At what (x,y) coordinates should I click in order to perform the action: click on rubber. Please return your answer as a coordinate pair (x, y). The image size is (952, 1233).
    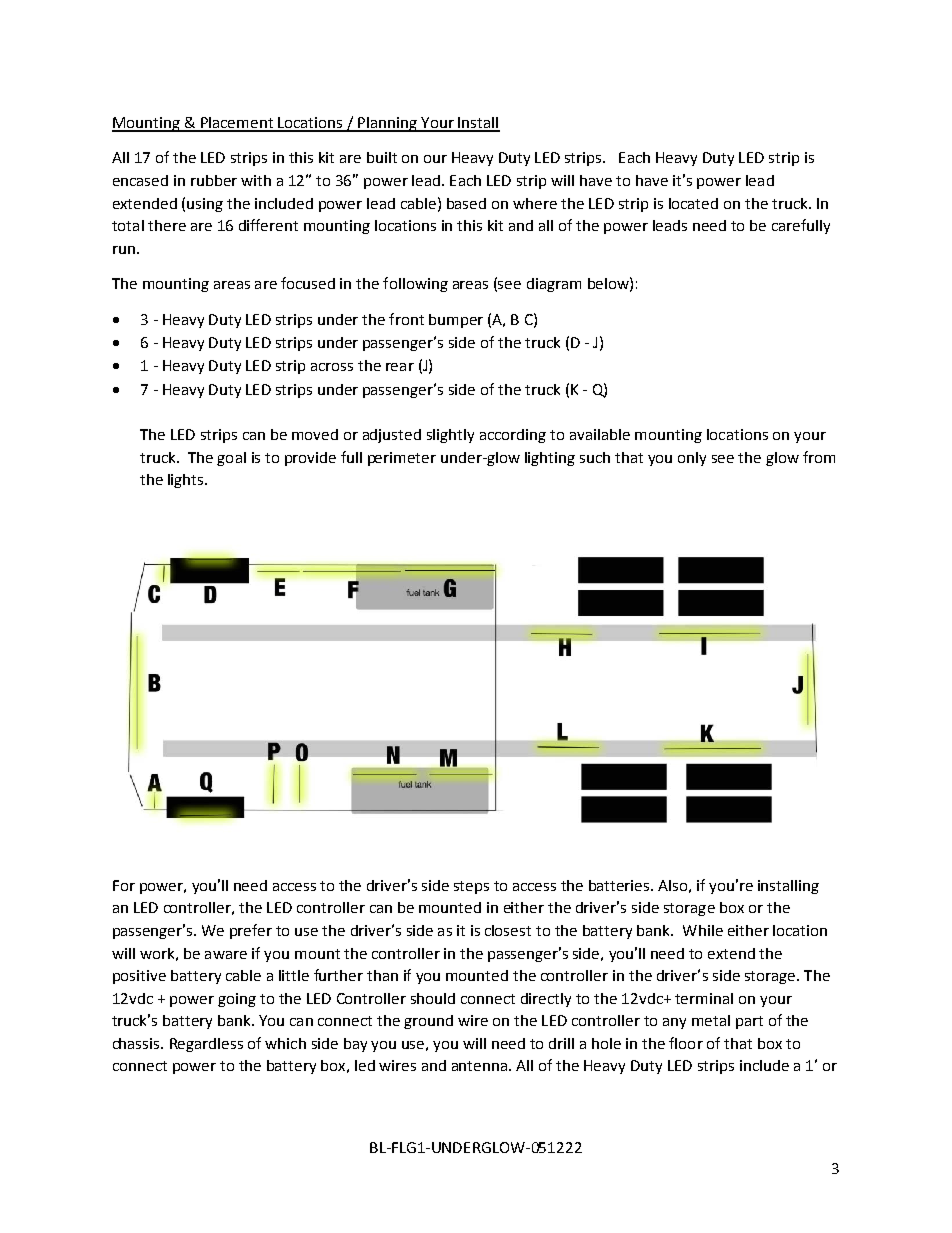
    Looking at the image, I should click on (214, 180).
